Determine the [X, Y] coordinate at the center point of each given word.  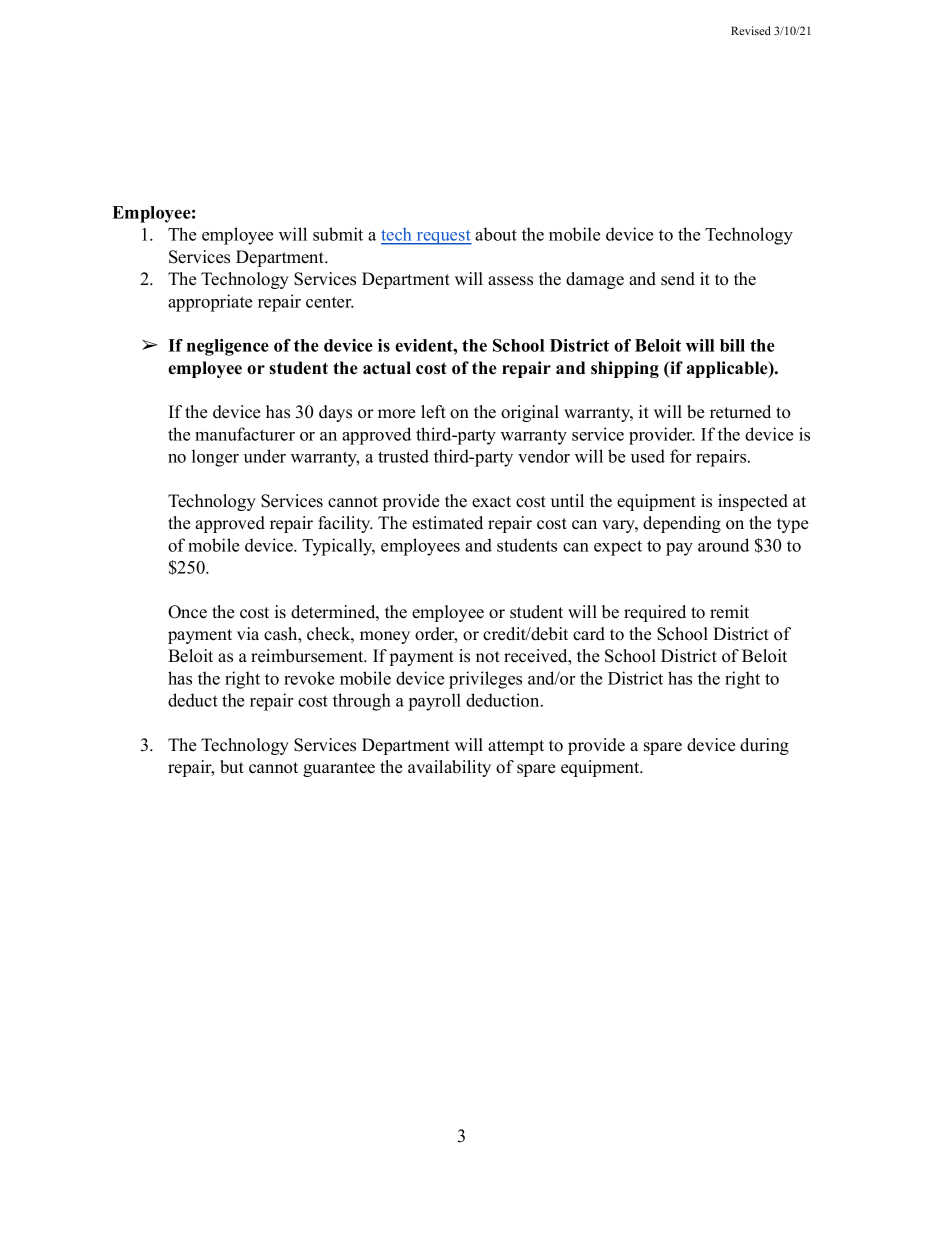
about [496, 234]
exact [491, 502]
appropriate [210, 303]
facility [345, 524]
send [678, 279]
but [232, 767]
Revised [751, 30]
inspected [753, 502]
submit [338, 234]
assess [510, 281]
